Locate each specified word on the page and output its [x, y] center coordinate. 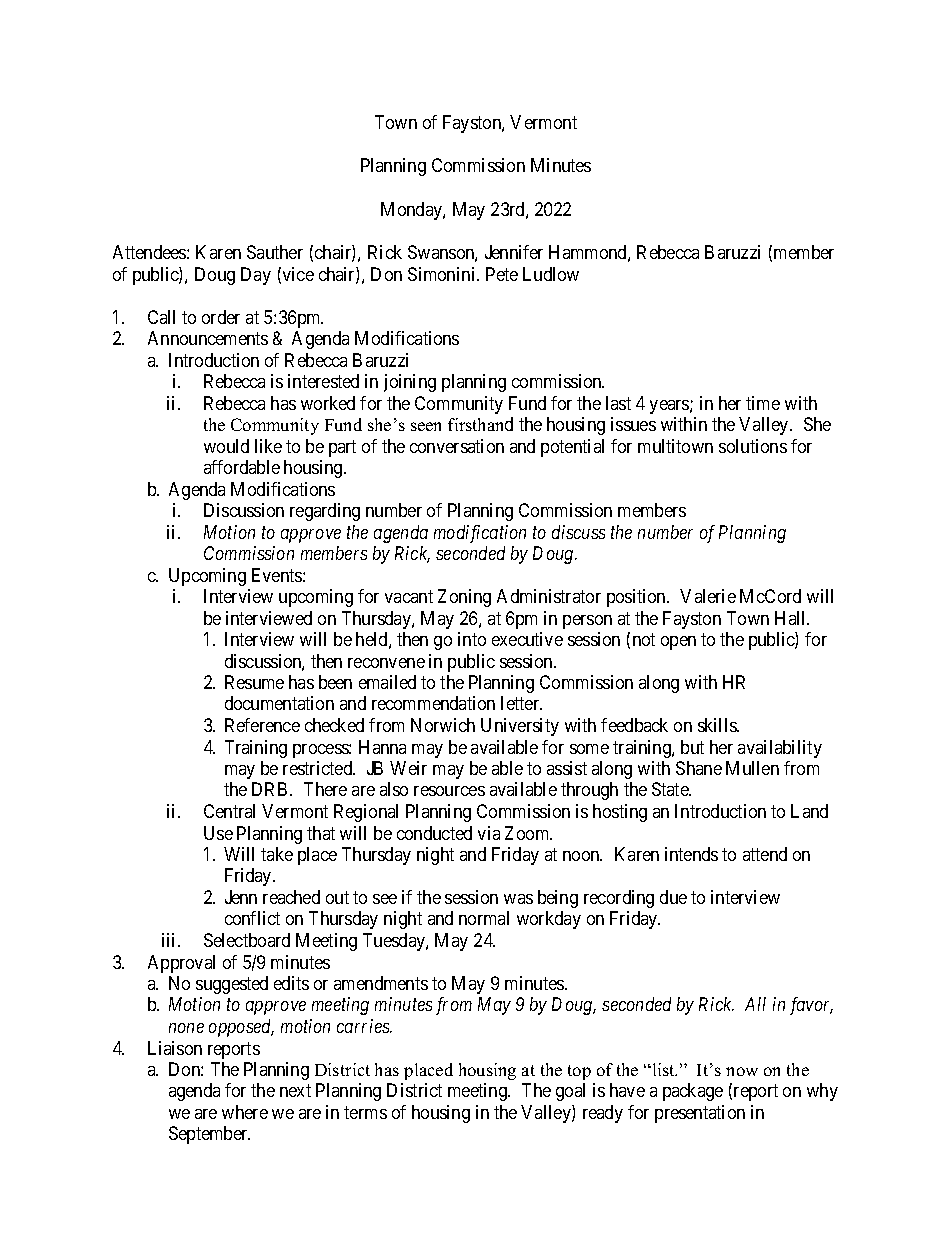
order [221, 317]
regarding [325, 512]
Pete [502, 274]
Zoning [464, 598]
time [763, 403]
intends [691, 854]
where [245, 1112]
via [489, 833]
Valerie [708, 596]
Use [218, 833]
